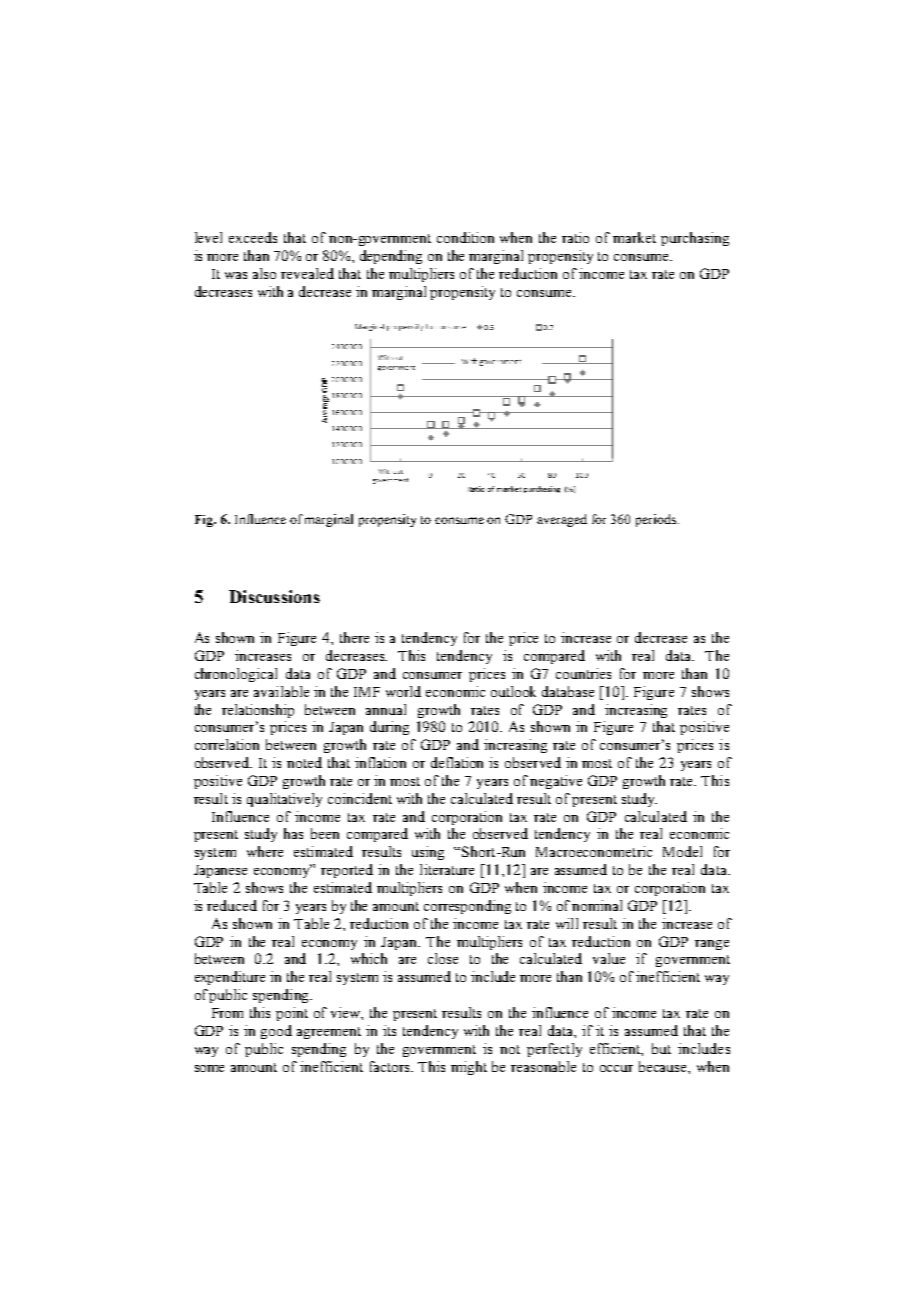  I want to click on Discussions, so click(274, 596).
